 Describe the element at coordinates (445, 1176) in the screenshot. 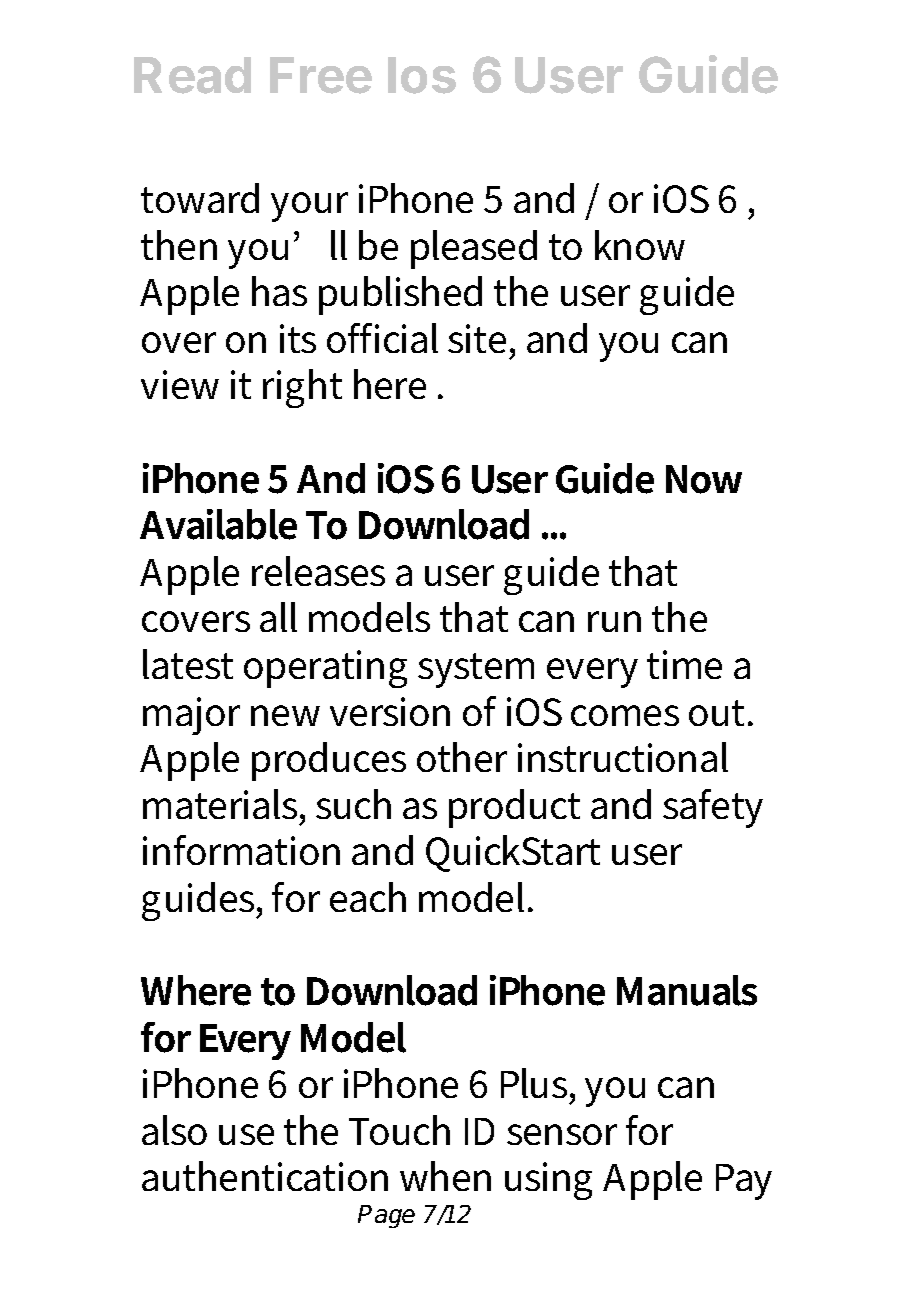

I see `when` at that location.
